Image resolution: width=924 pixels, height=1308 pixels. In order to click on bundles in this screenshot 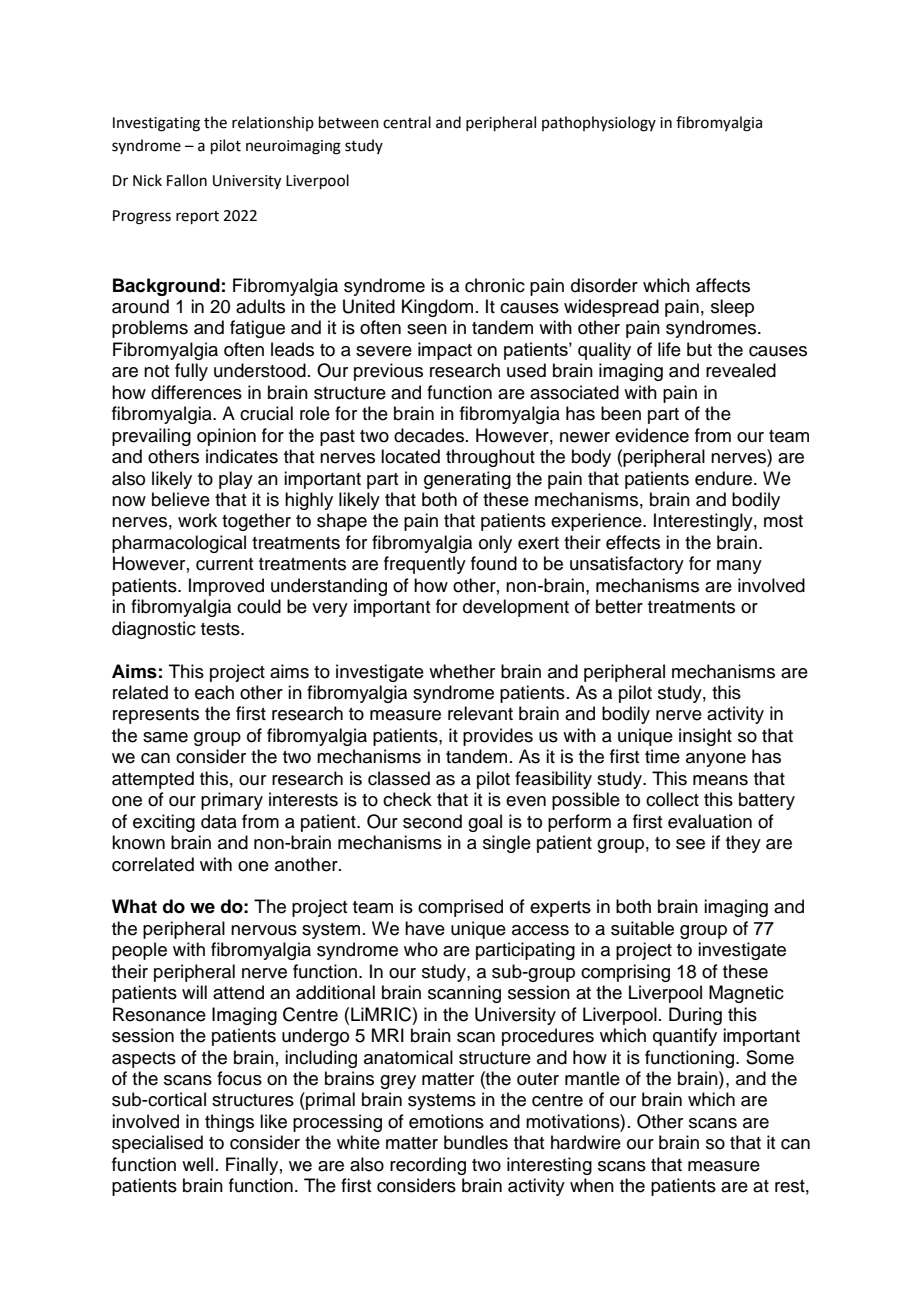, I will do `click(476, 1142)`.
